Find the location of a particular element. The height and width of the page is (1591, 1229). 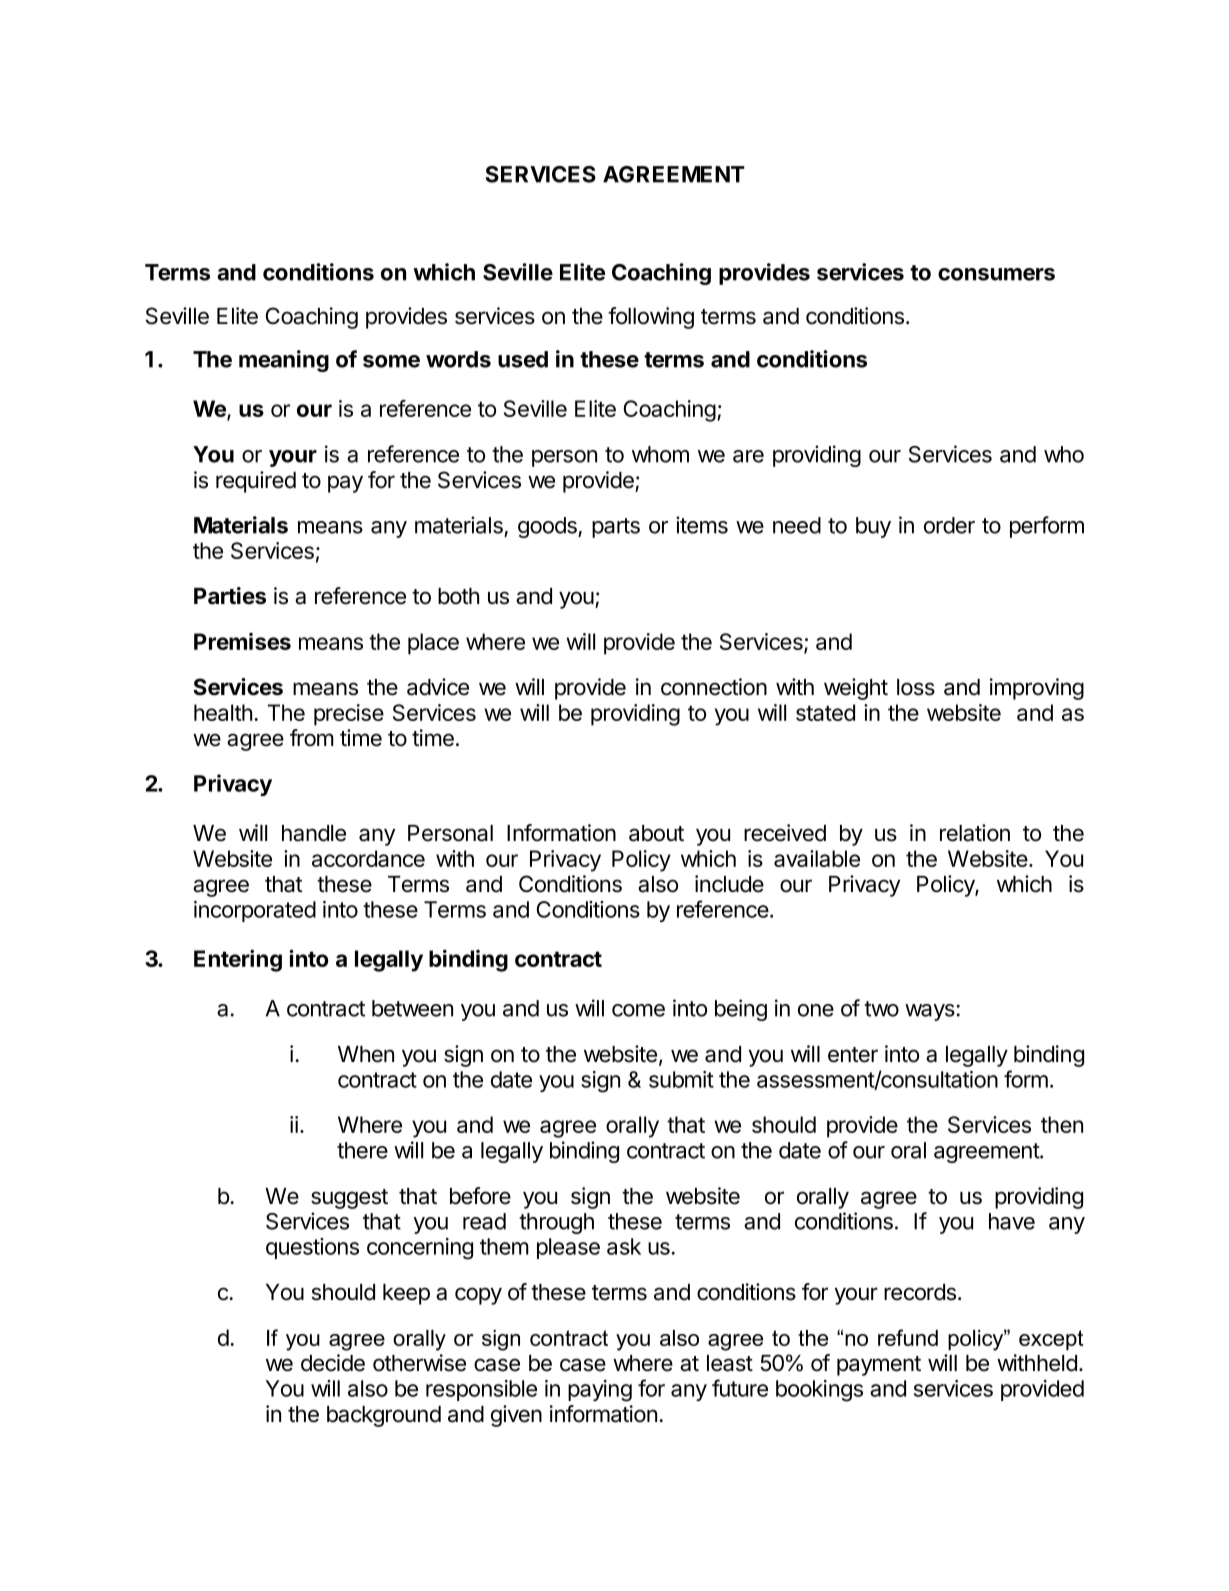

meaning is located at coordinates (284, 361).
